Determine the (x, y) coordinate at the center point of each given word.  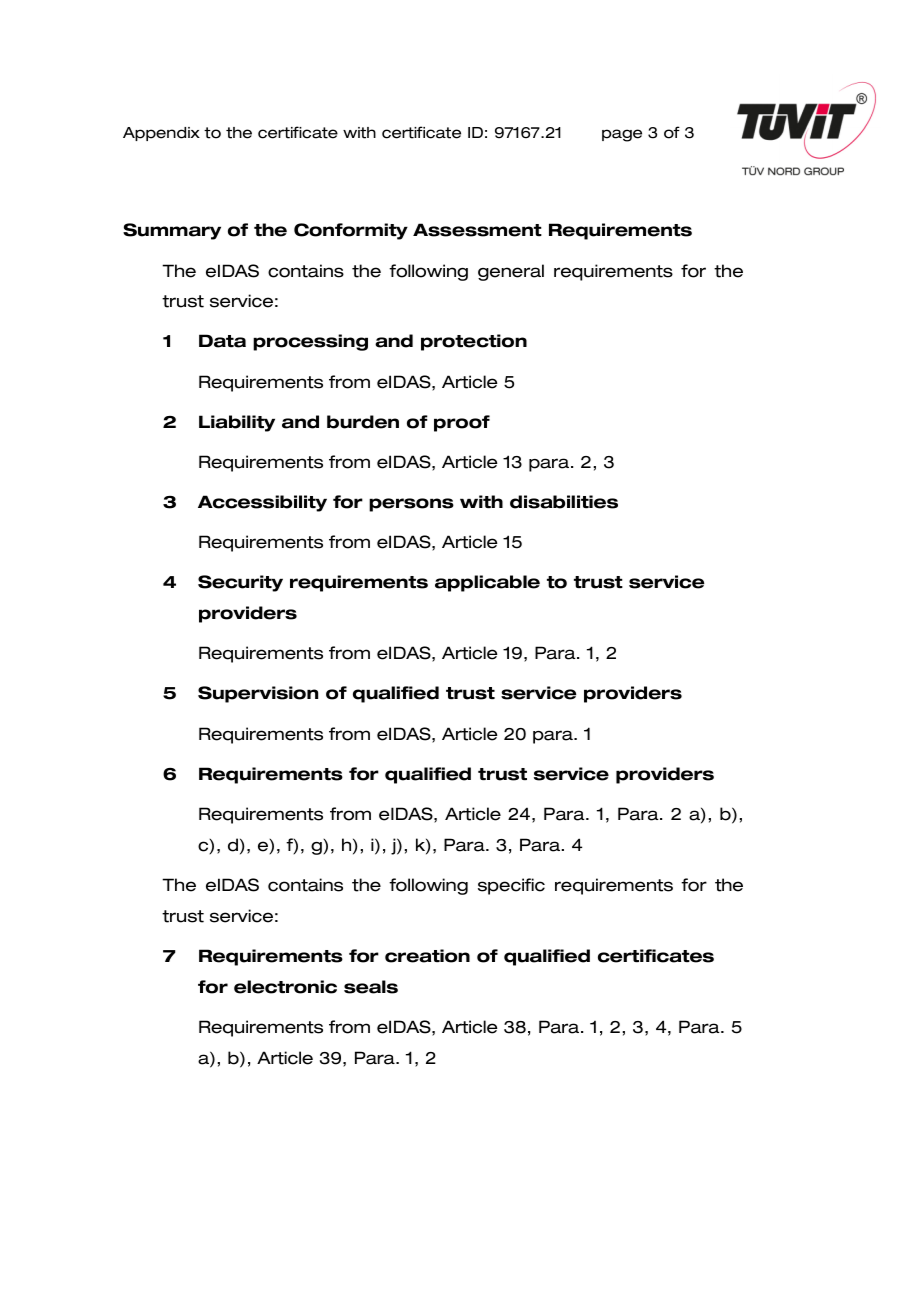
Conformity (351, 231)
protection (474, 342)
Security (240, 583)
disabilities (564, 502)
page (622, 135)
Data (222, 341)
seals (371, 987)
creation (427, 956)
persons (411, 505)
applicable (487, 583)
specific (511, 886)
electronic (285, 987)
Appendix (161, 134)
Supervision (258, 694)
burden (363, 422)
